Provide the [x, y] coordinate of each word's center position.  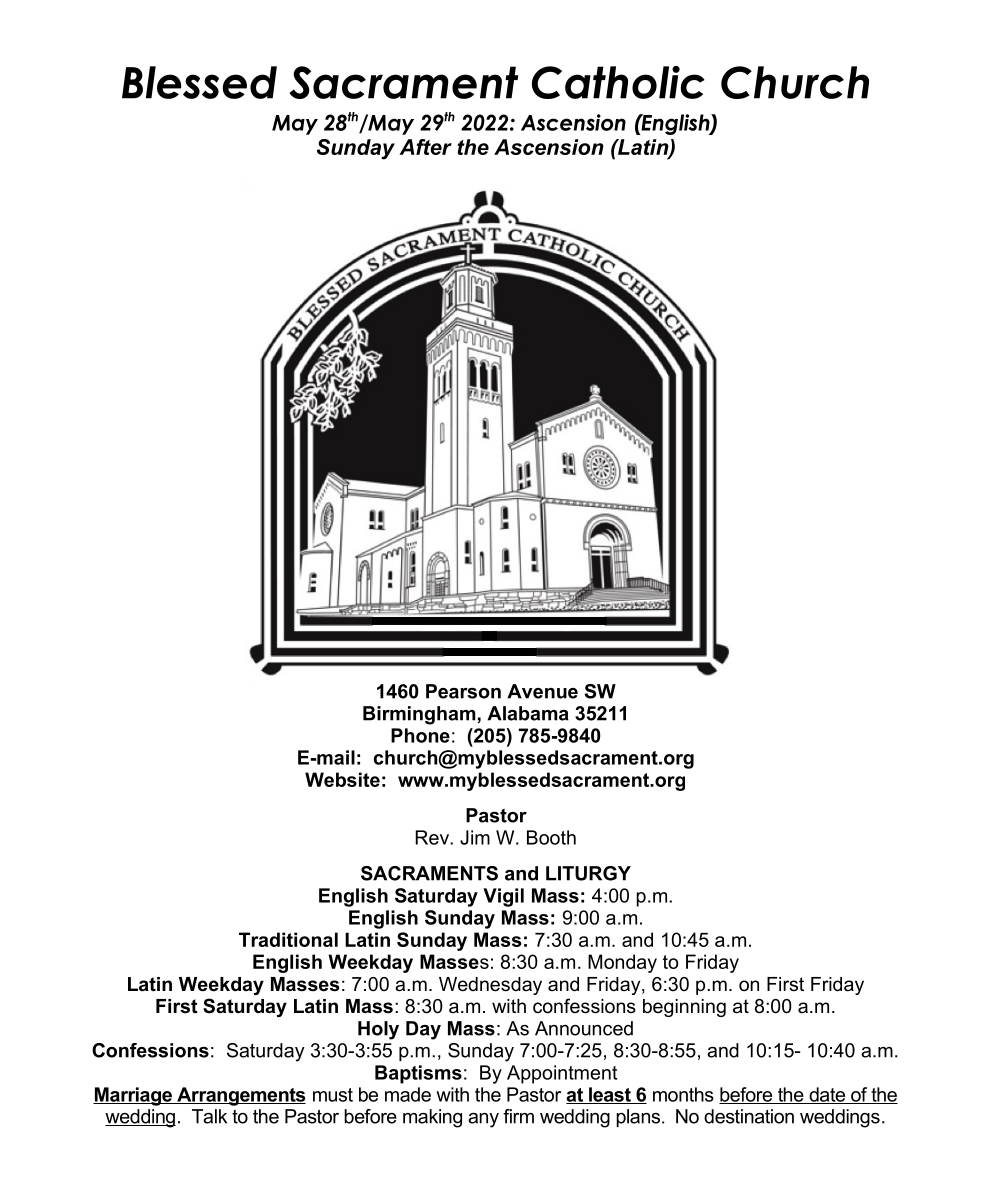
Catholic [618, 82]
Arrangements [240, 1096]
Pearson [463, 691]
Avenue [542, 691]
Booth [551, 837]
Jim [475, 837]
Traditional [288, 939]
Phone [420, 735]
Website [342, 779]
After [425, 147]
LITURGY [588, 873]
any [483, 1120]
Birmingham [419, 715]
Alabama [528, 713]
